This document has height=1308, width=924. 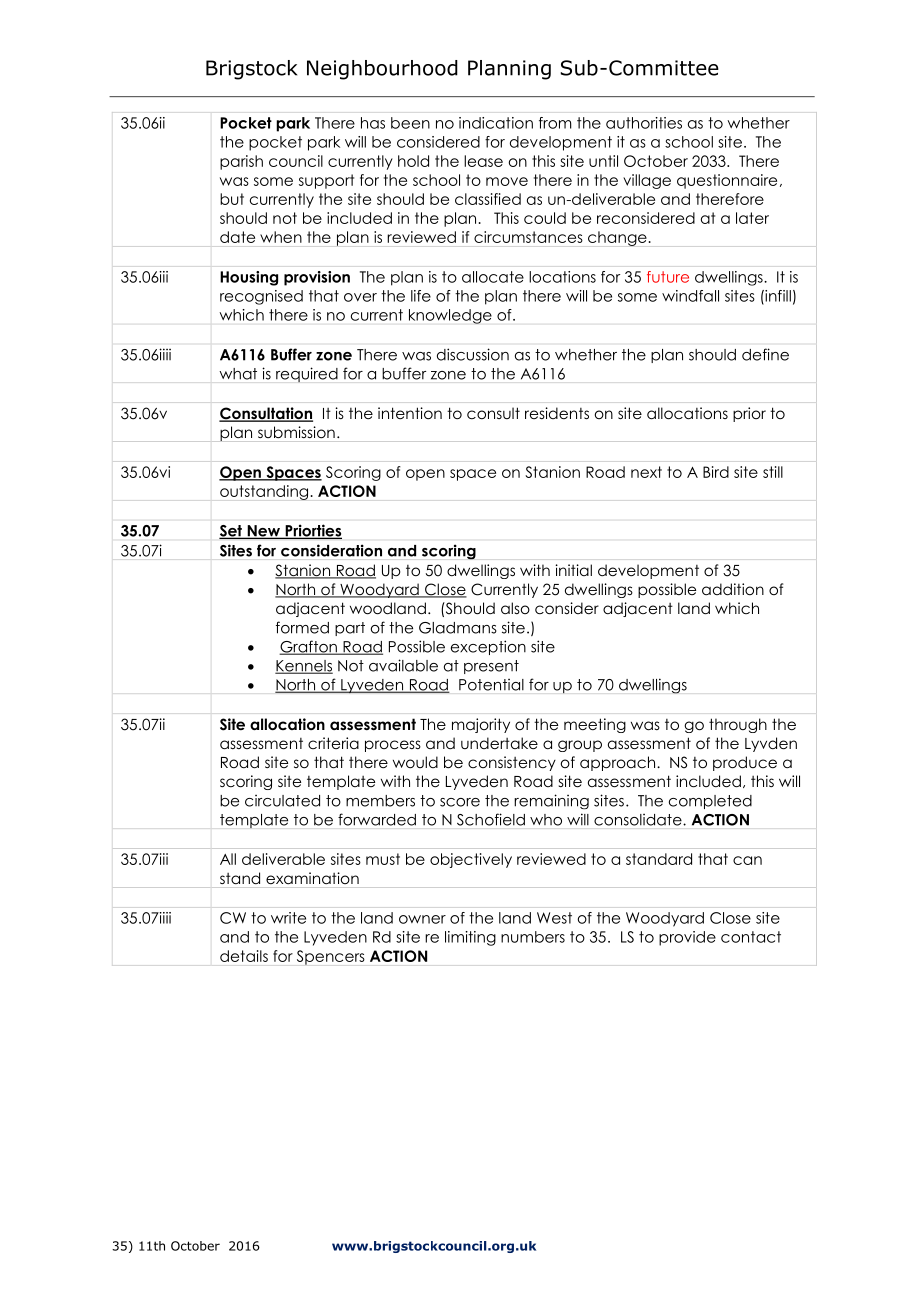 I want to click on exception, so click(x=488, y=647).
